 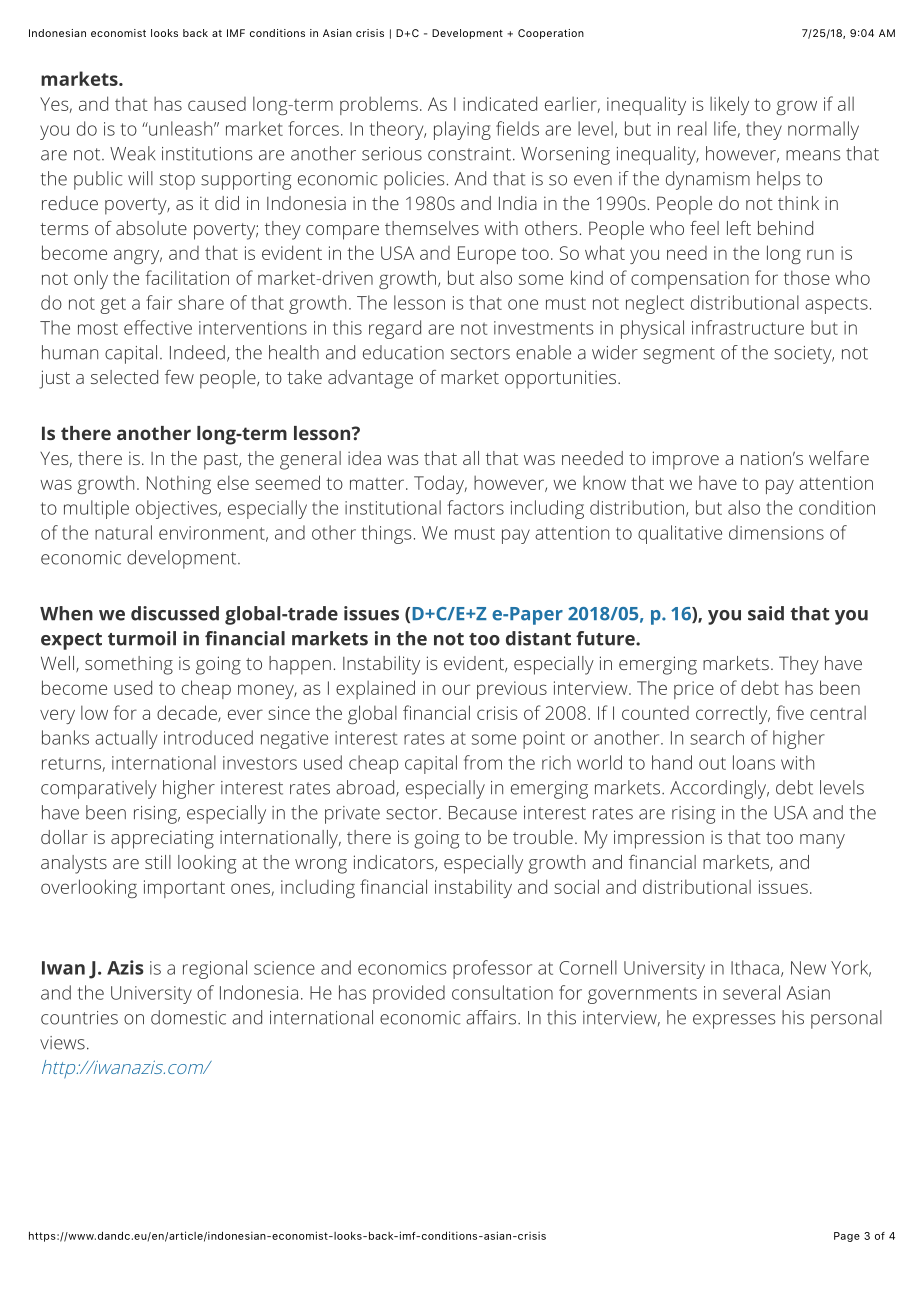 What do you see at coordinates (719, 789) in the page?
I see `Accordingly` at bounding box center [719, 789].
